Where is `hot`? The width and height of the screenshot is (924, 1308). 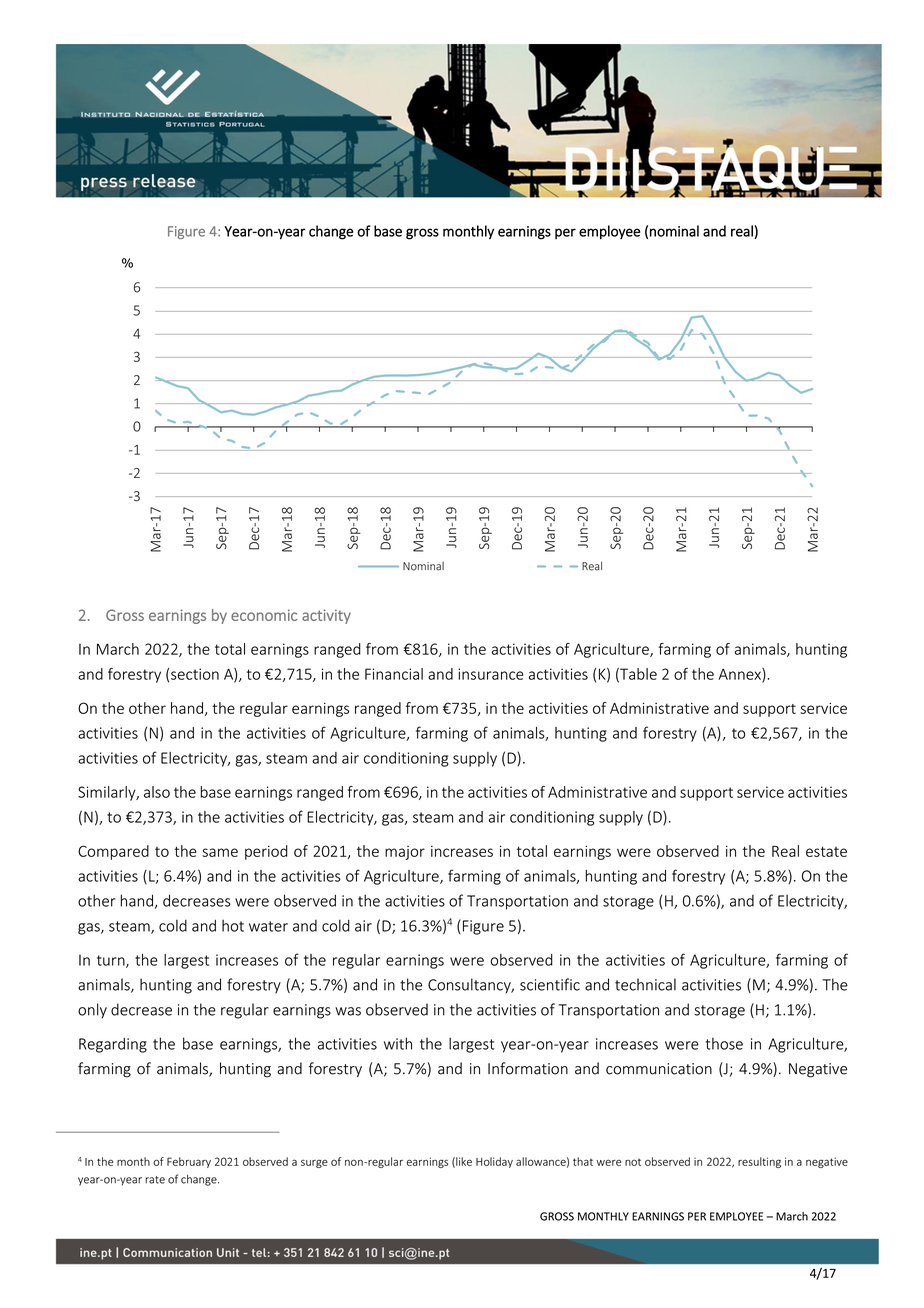 hot is located at coordinates (233, 925).
